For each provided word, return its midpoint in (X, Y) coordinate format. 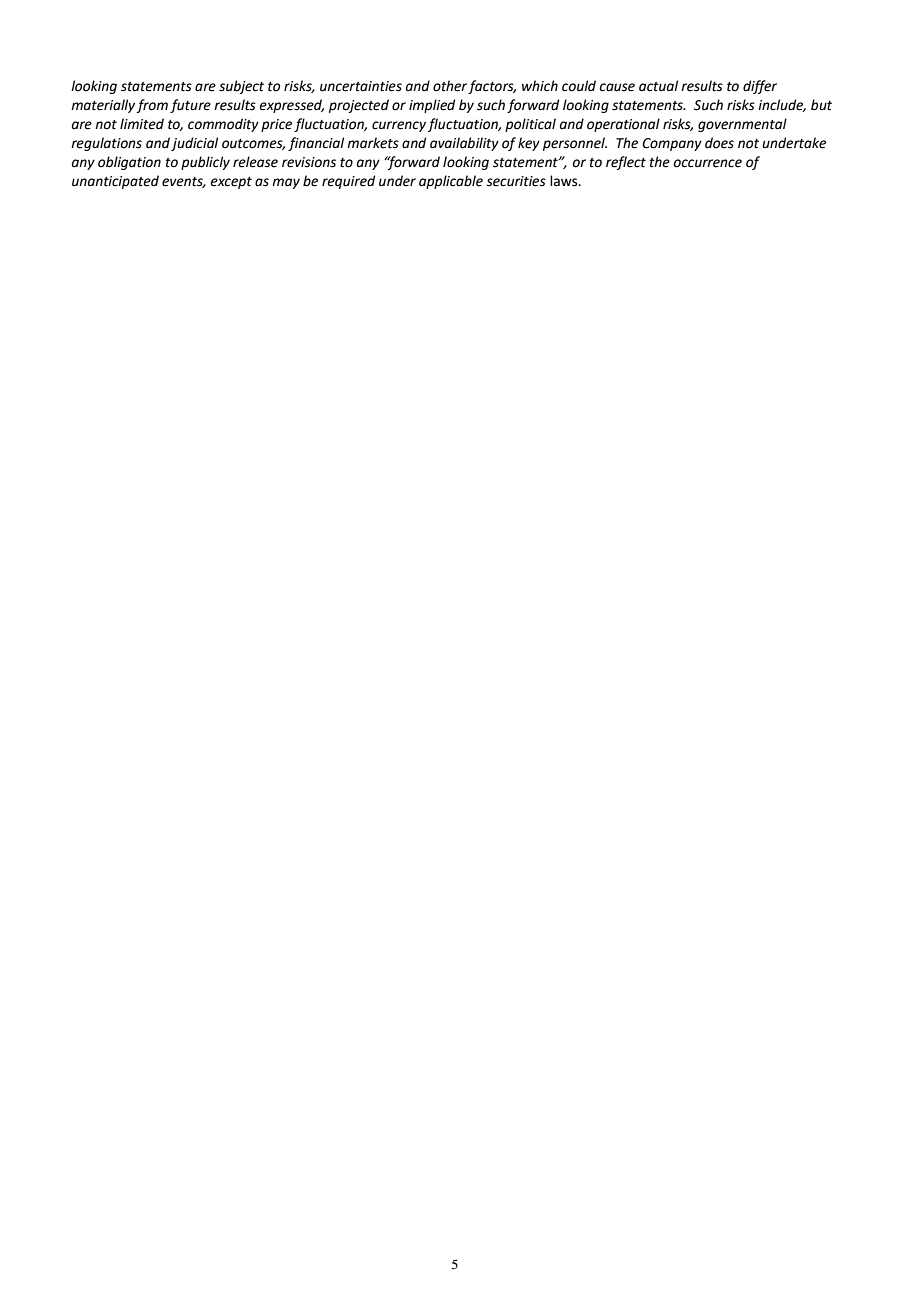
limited (142, 124)
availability (464, 144)
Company (672, 144)
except (231, 183)
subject (241, 87)
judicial (194, 144)
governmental (742, 125)
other (451, 87)
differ (760, 87)
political (530, 125)
